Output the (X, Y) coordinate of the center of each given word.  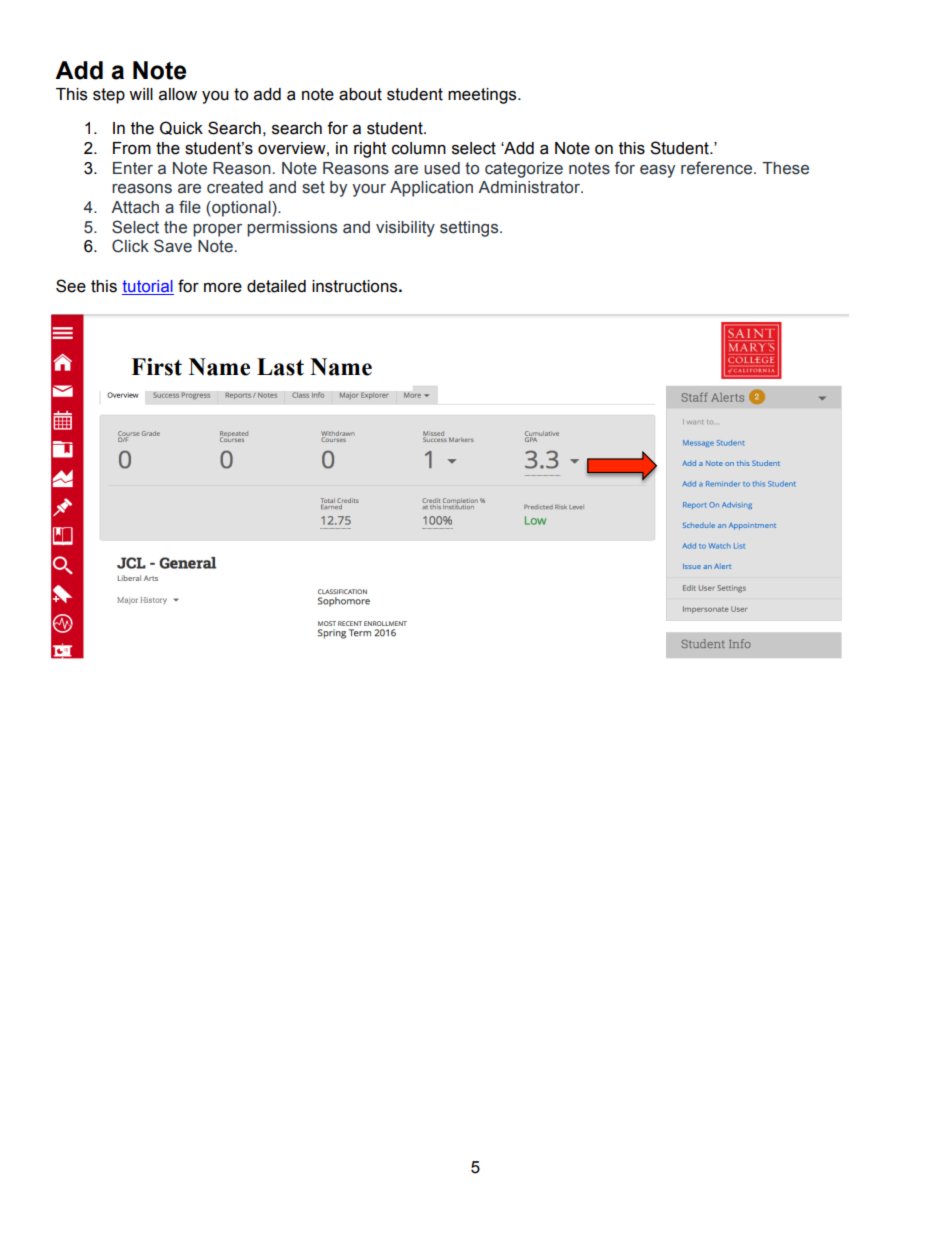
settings (470, 229)
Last (280, 367)
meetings (483, 96)
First (156, 367)
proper (217, 230)
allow (178, 94)
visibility (405, 229)
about (360, 94)
